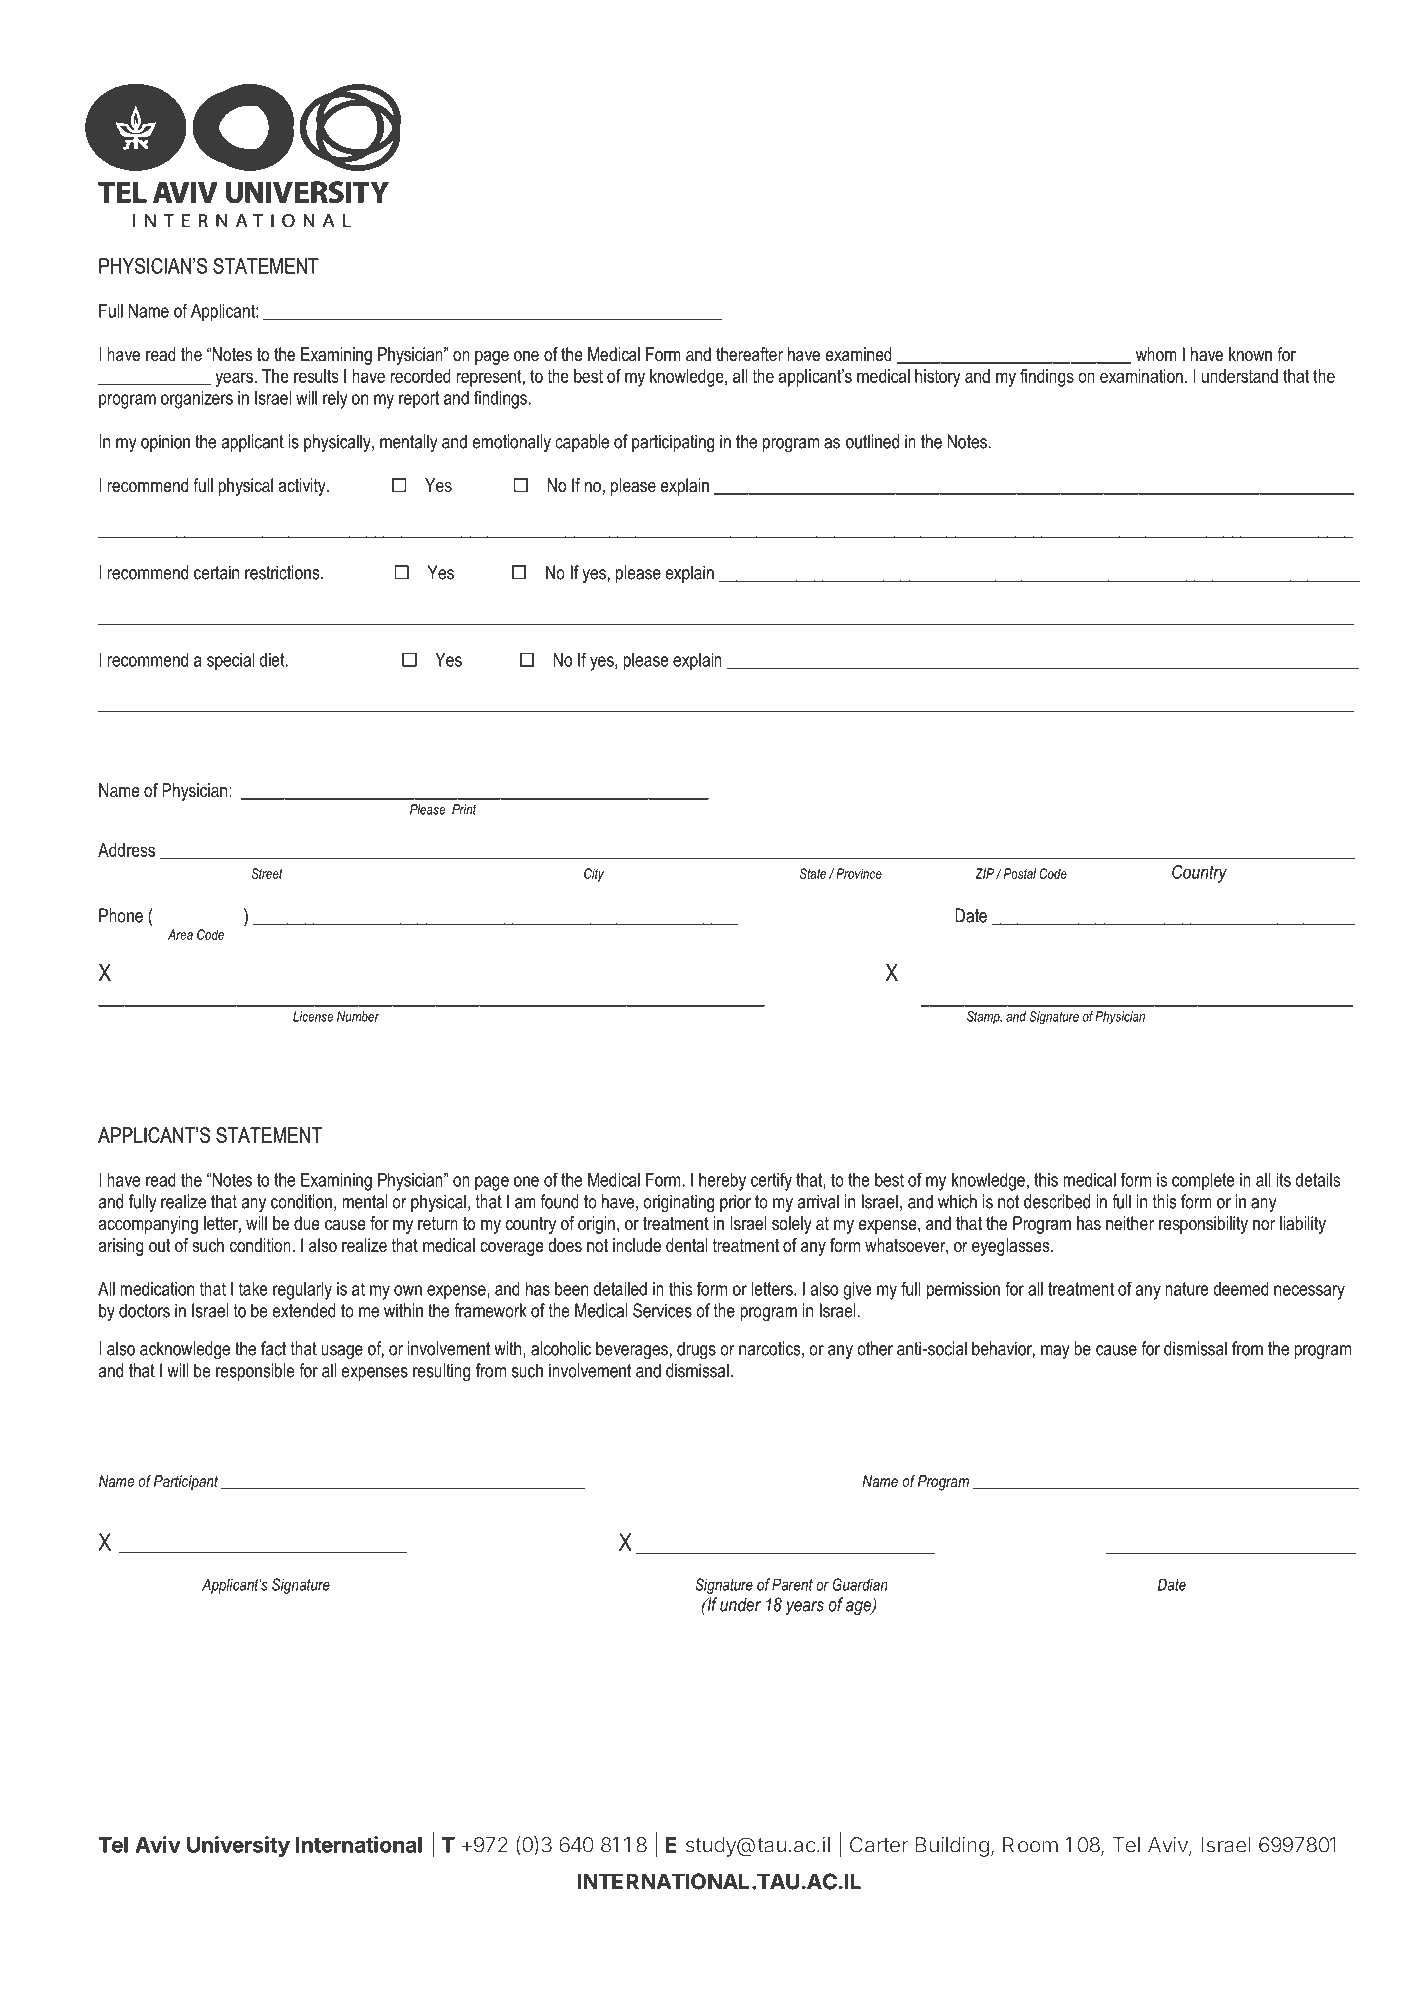  Describe the element at coordinates (307, 1223) in the image. I see `due` at that location.
